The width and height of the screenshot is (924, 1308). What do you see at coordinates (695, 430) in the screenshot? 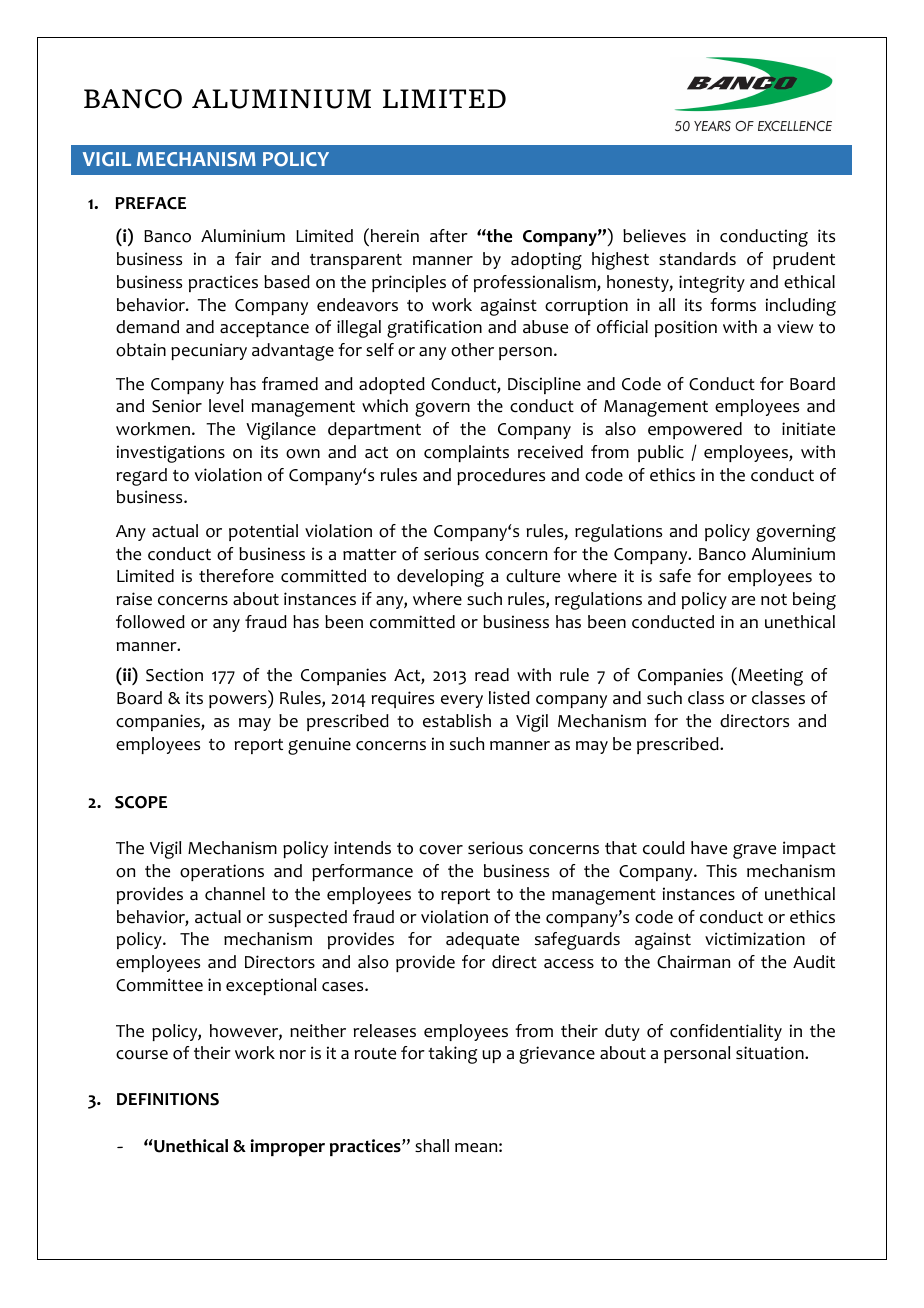
I see `empowered` at bounding box center [695, 430].
